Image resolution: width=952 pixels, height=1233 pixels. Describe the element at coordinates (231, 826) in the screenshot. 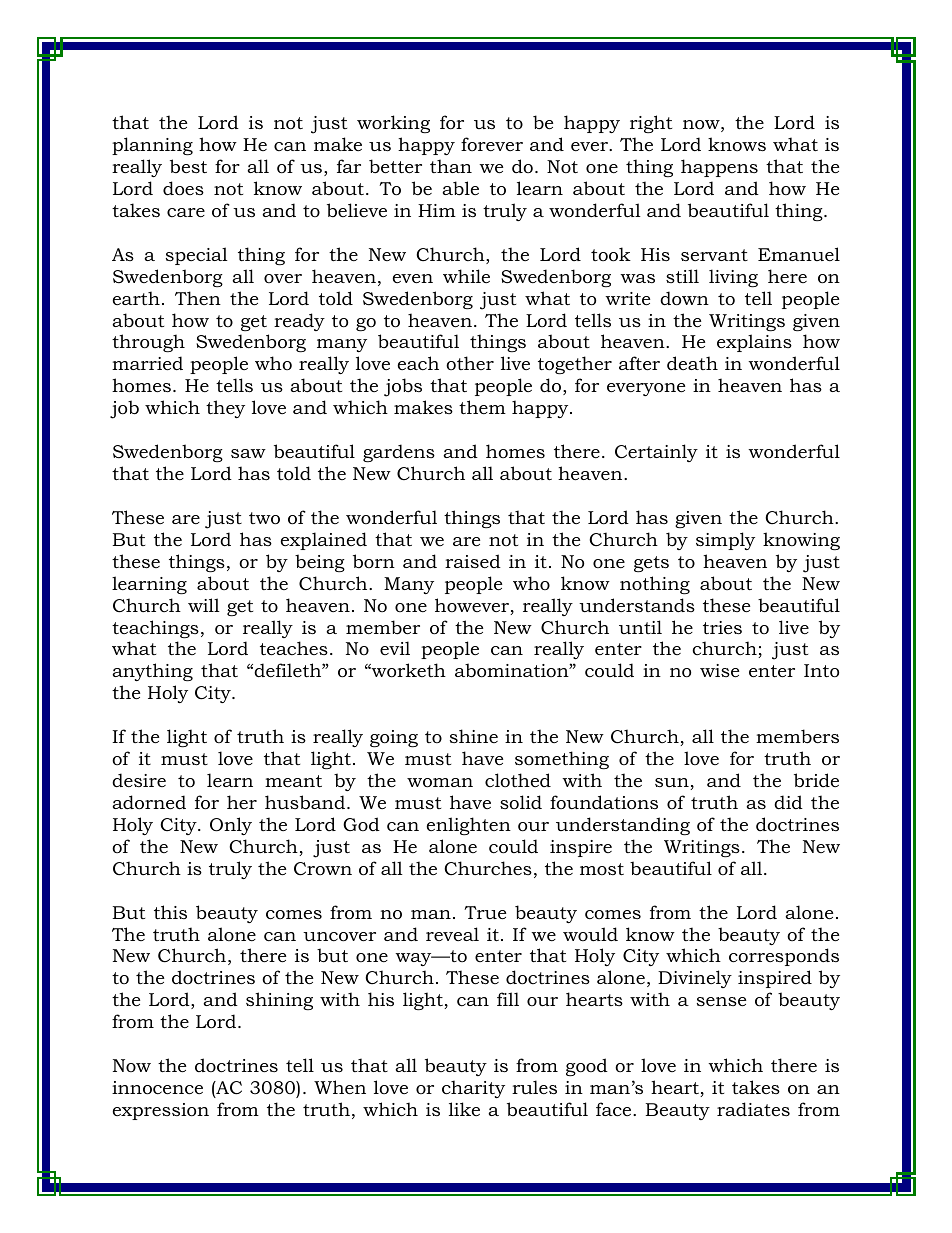

I see `Only` at that location.
